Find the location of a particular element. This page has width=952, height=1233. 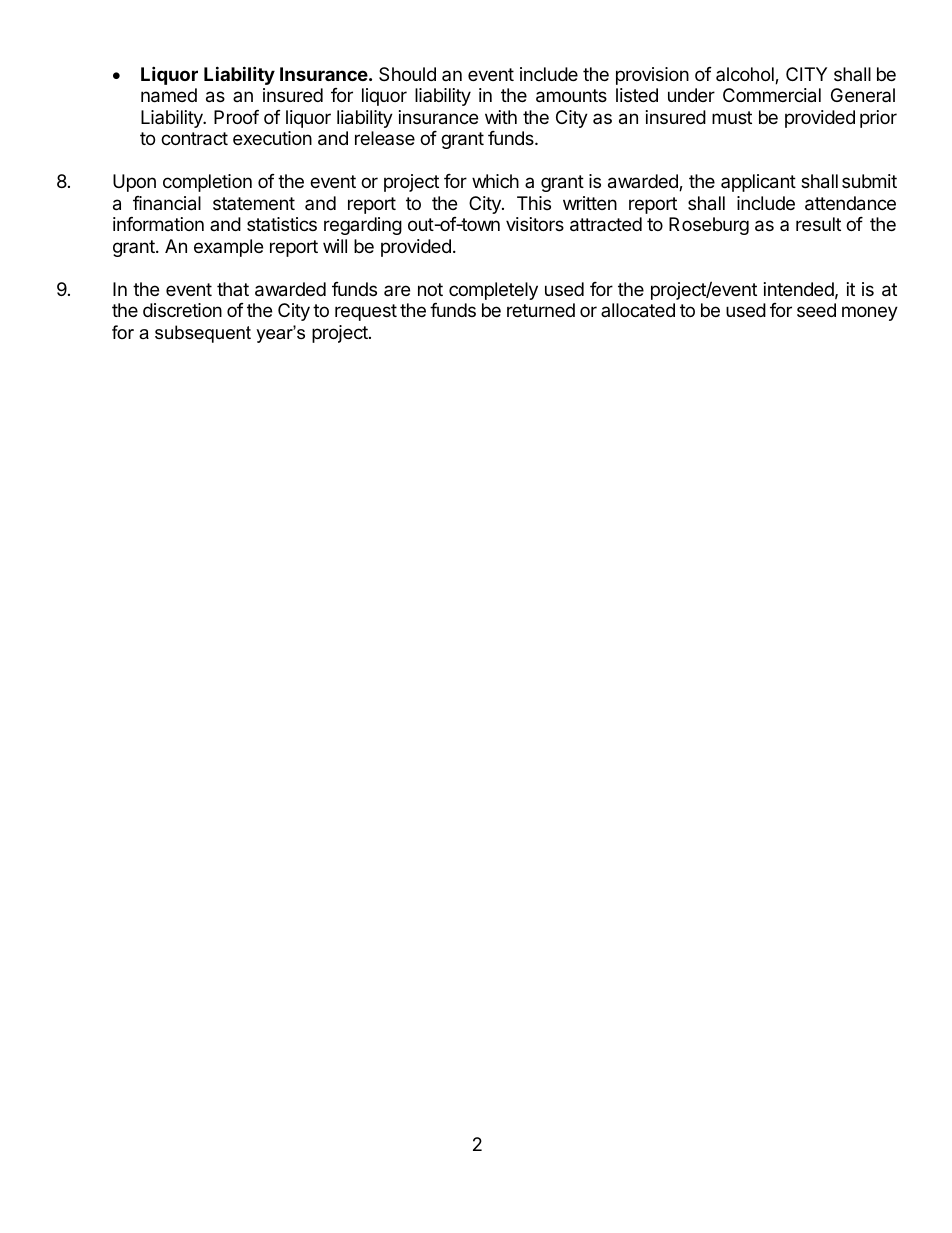

amounts is located at coordinates (571, 96).
